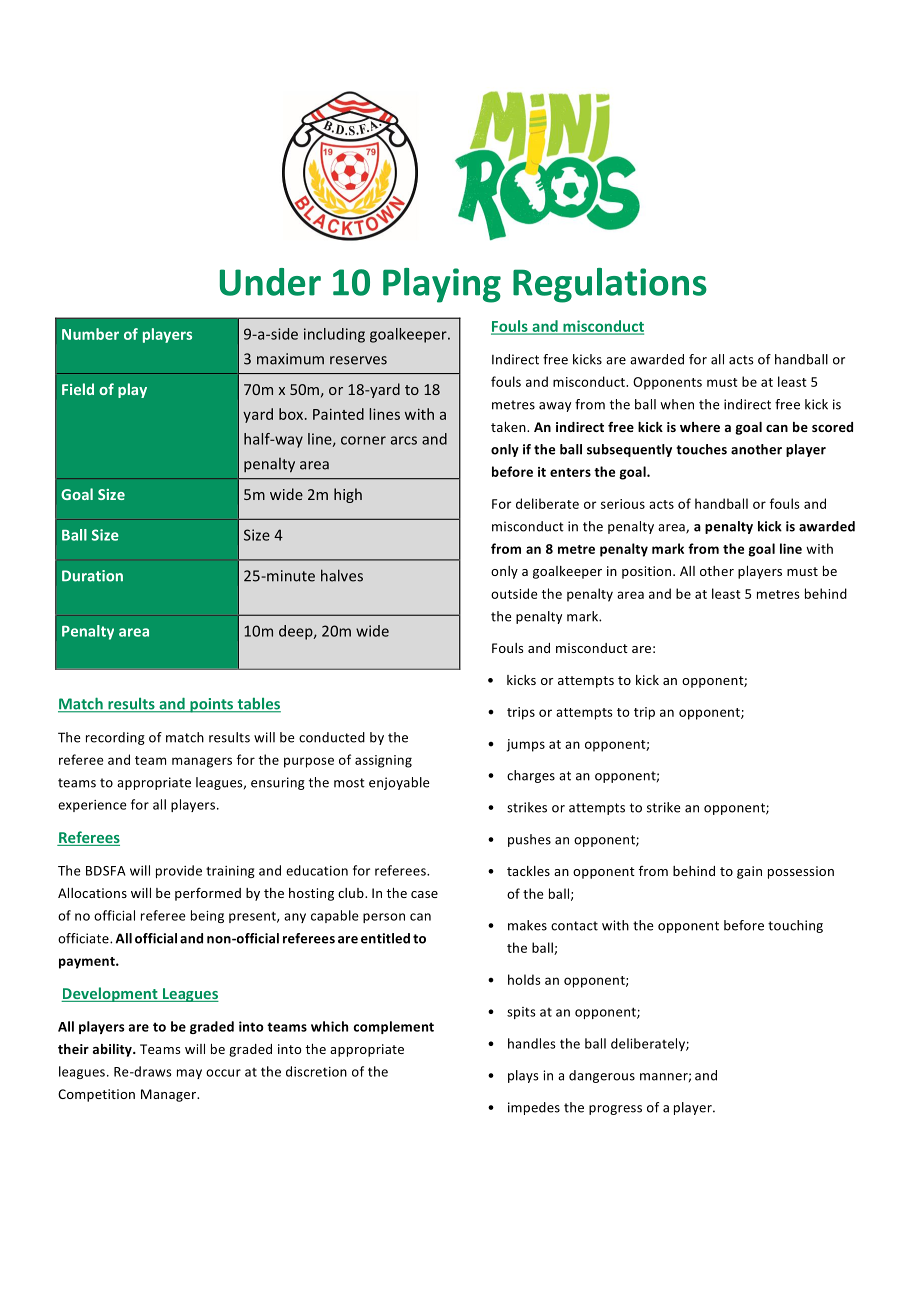 Image resolution: width=924 pixels, height=1308 pixels. What do you see at coordinates (92, 806) in the page?
I see `experience` at bounding box center [92, 806].
